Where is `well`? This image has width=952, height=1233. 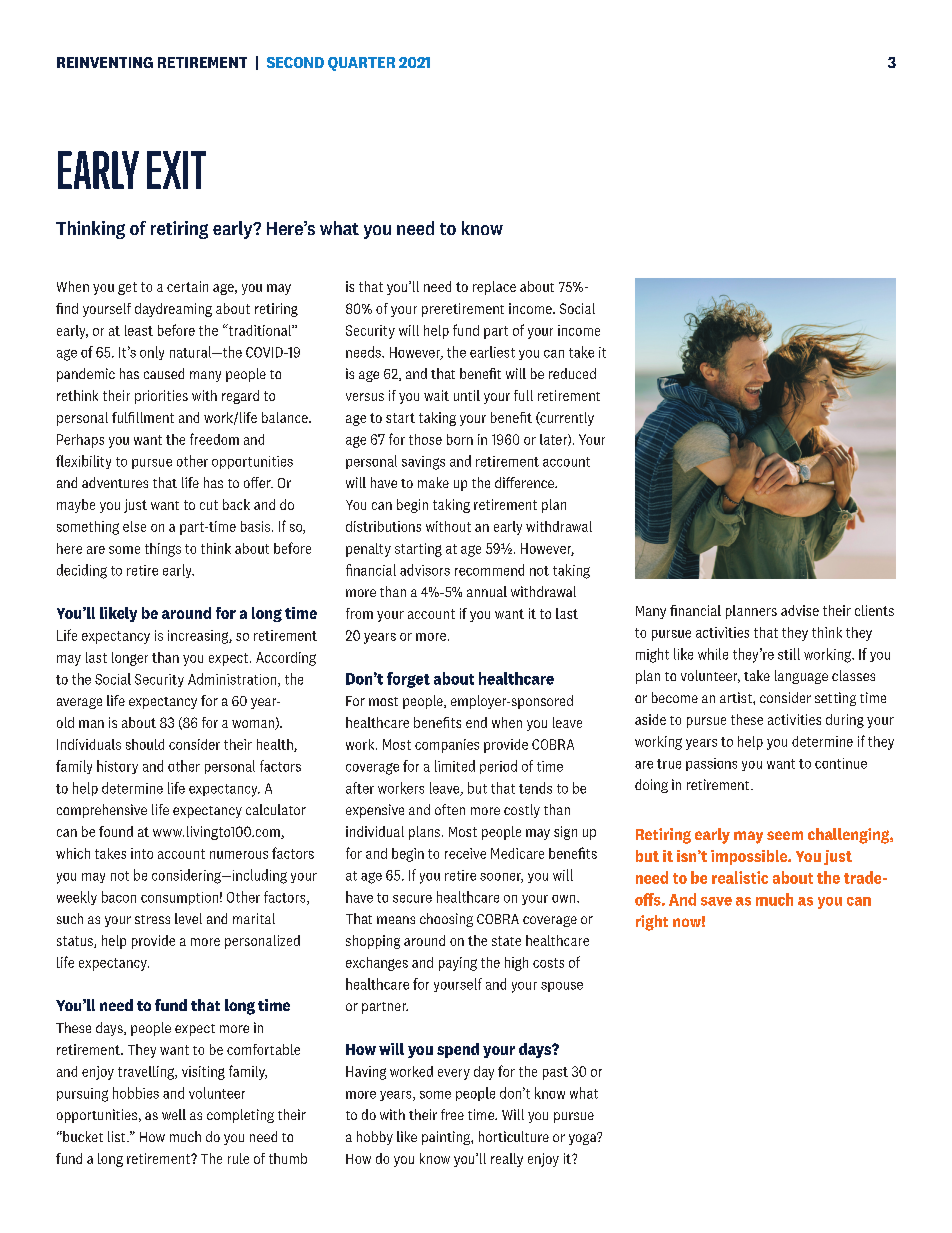 well is located at coordinates (174, 1114).
